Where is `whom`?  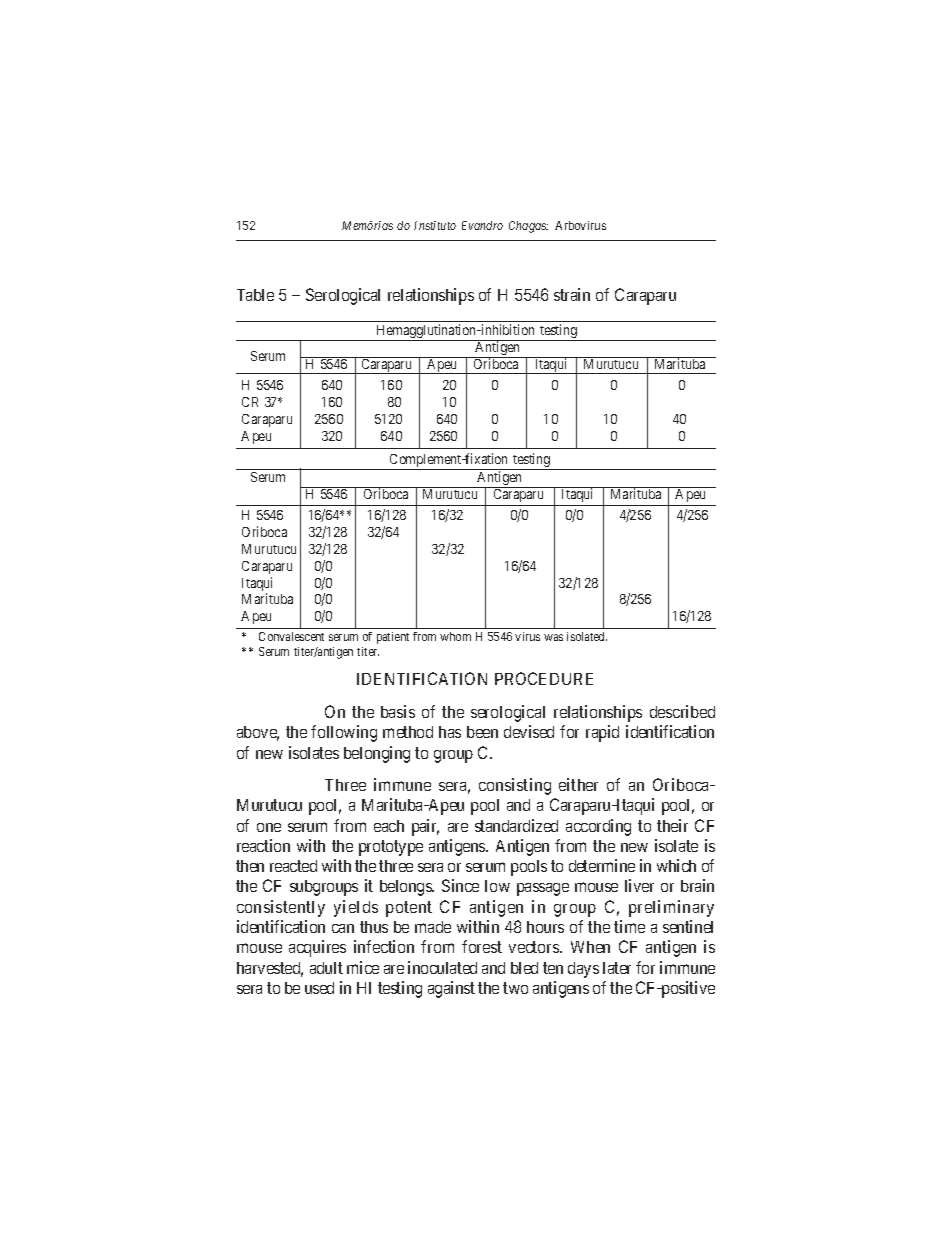
whom is located at coordinates (455, 636).
